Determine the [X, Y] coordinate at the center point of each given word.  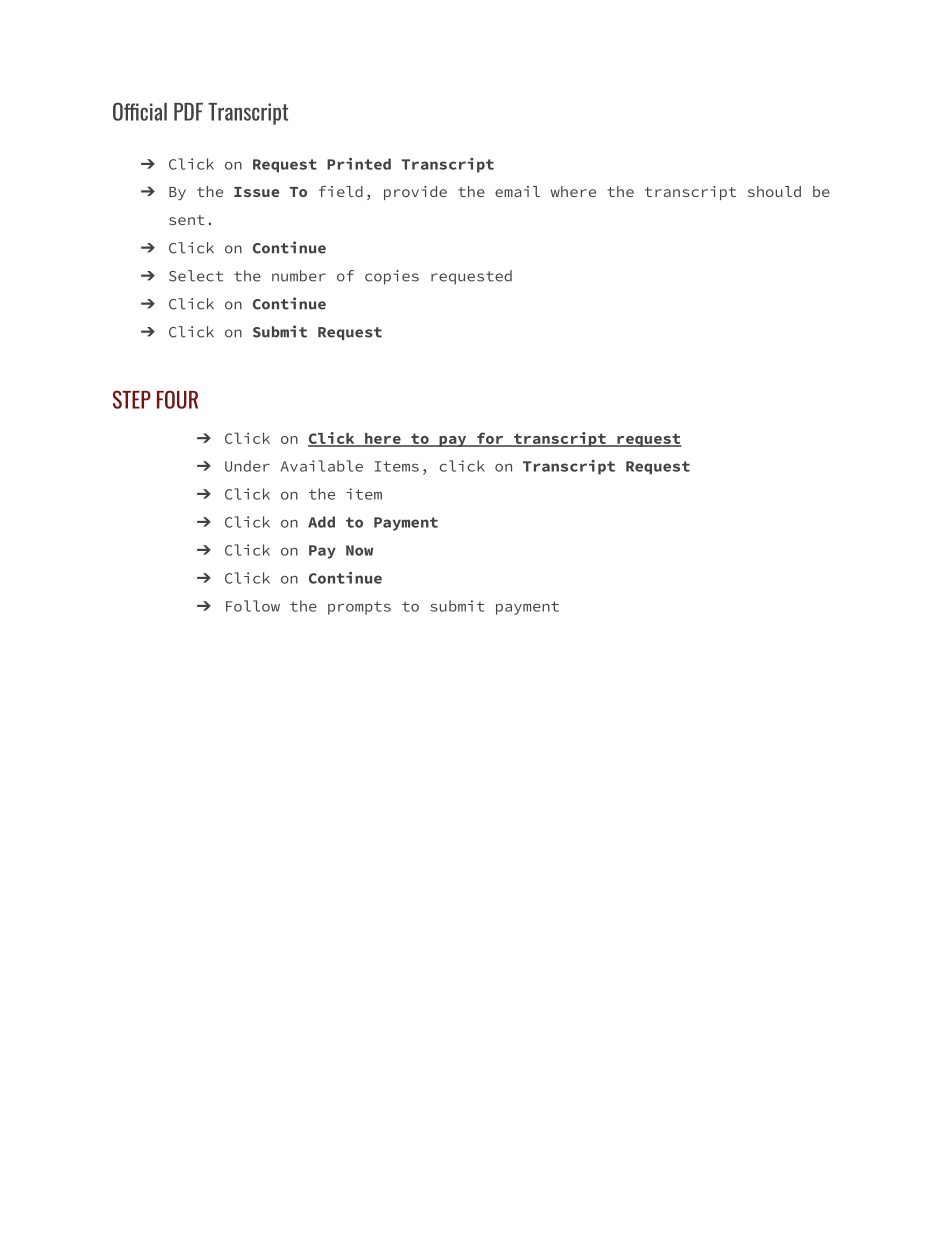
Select [196, 276]
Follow [253, 606]
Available [322, 466]
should [774, 191]
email [517, 191]
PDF [188, 112]
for [490, 439]
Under [247, 466]
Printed [359, 164]
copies [392, 277]
